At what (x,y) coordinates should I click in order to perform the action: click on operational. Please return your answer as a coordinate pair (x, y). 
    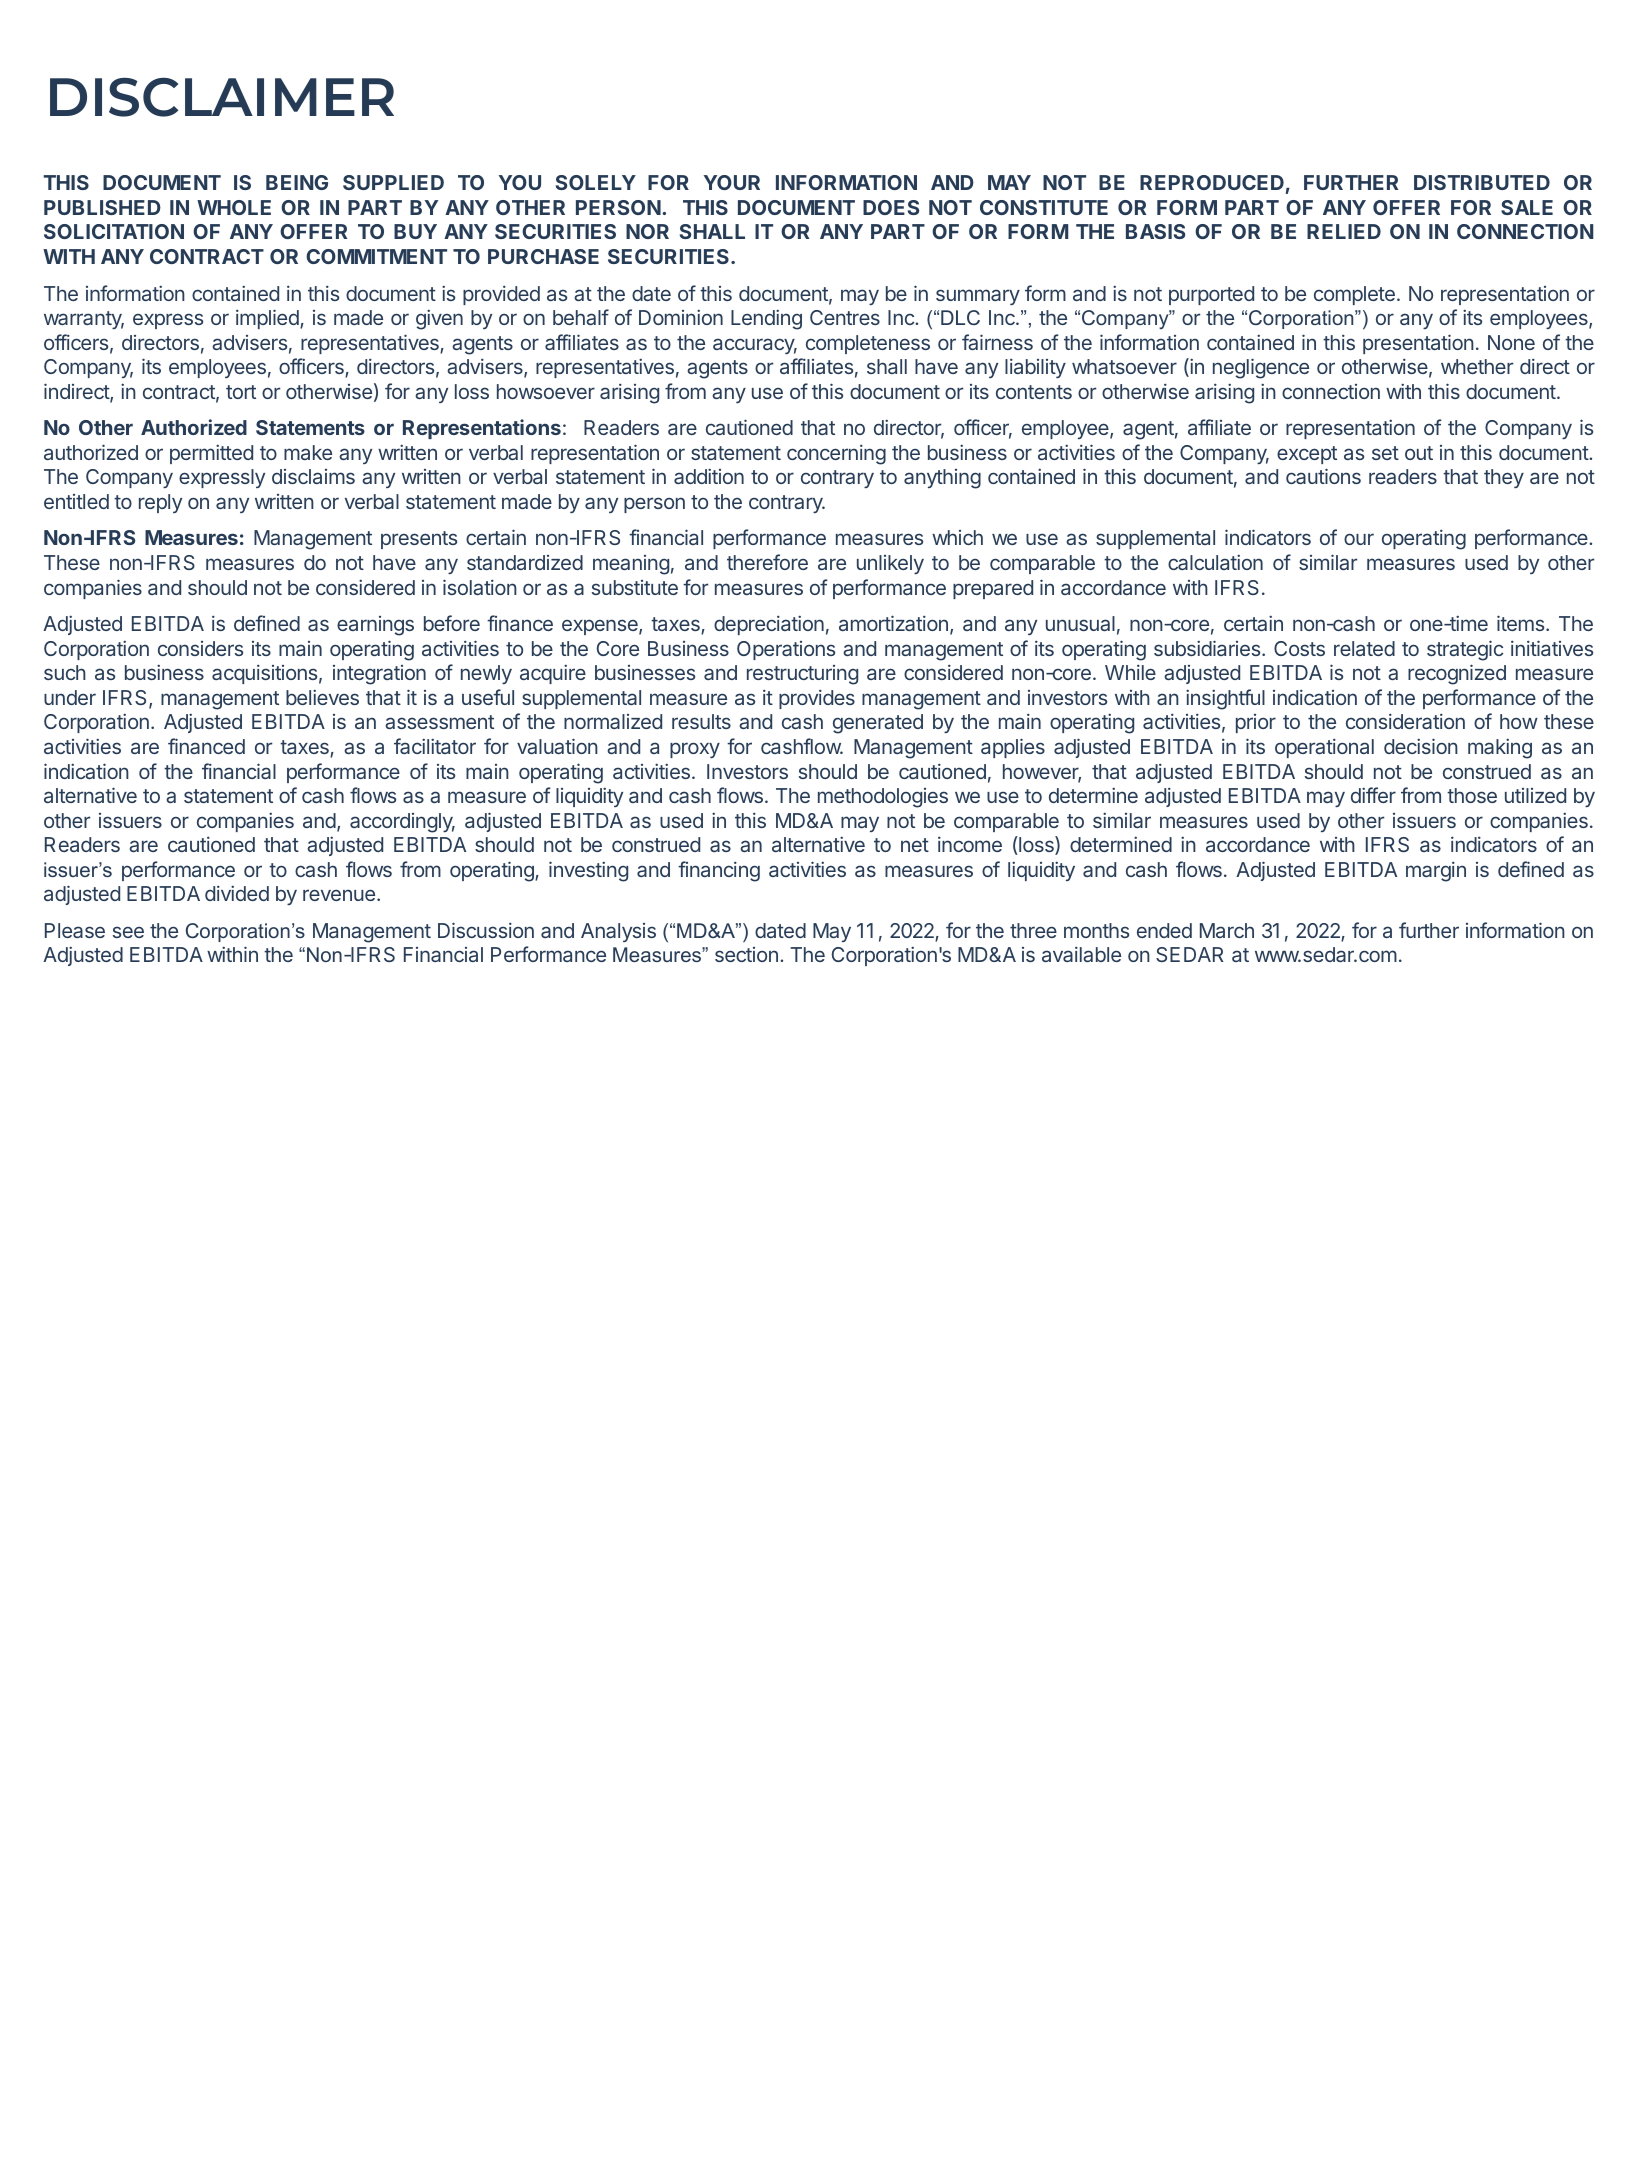
    Looking at the image, I should click on (1324, 748).
